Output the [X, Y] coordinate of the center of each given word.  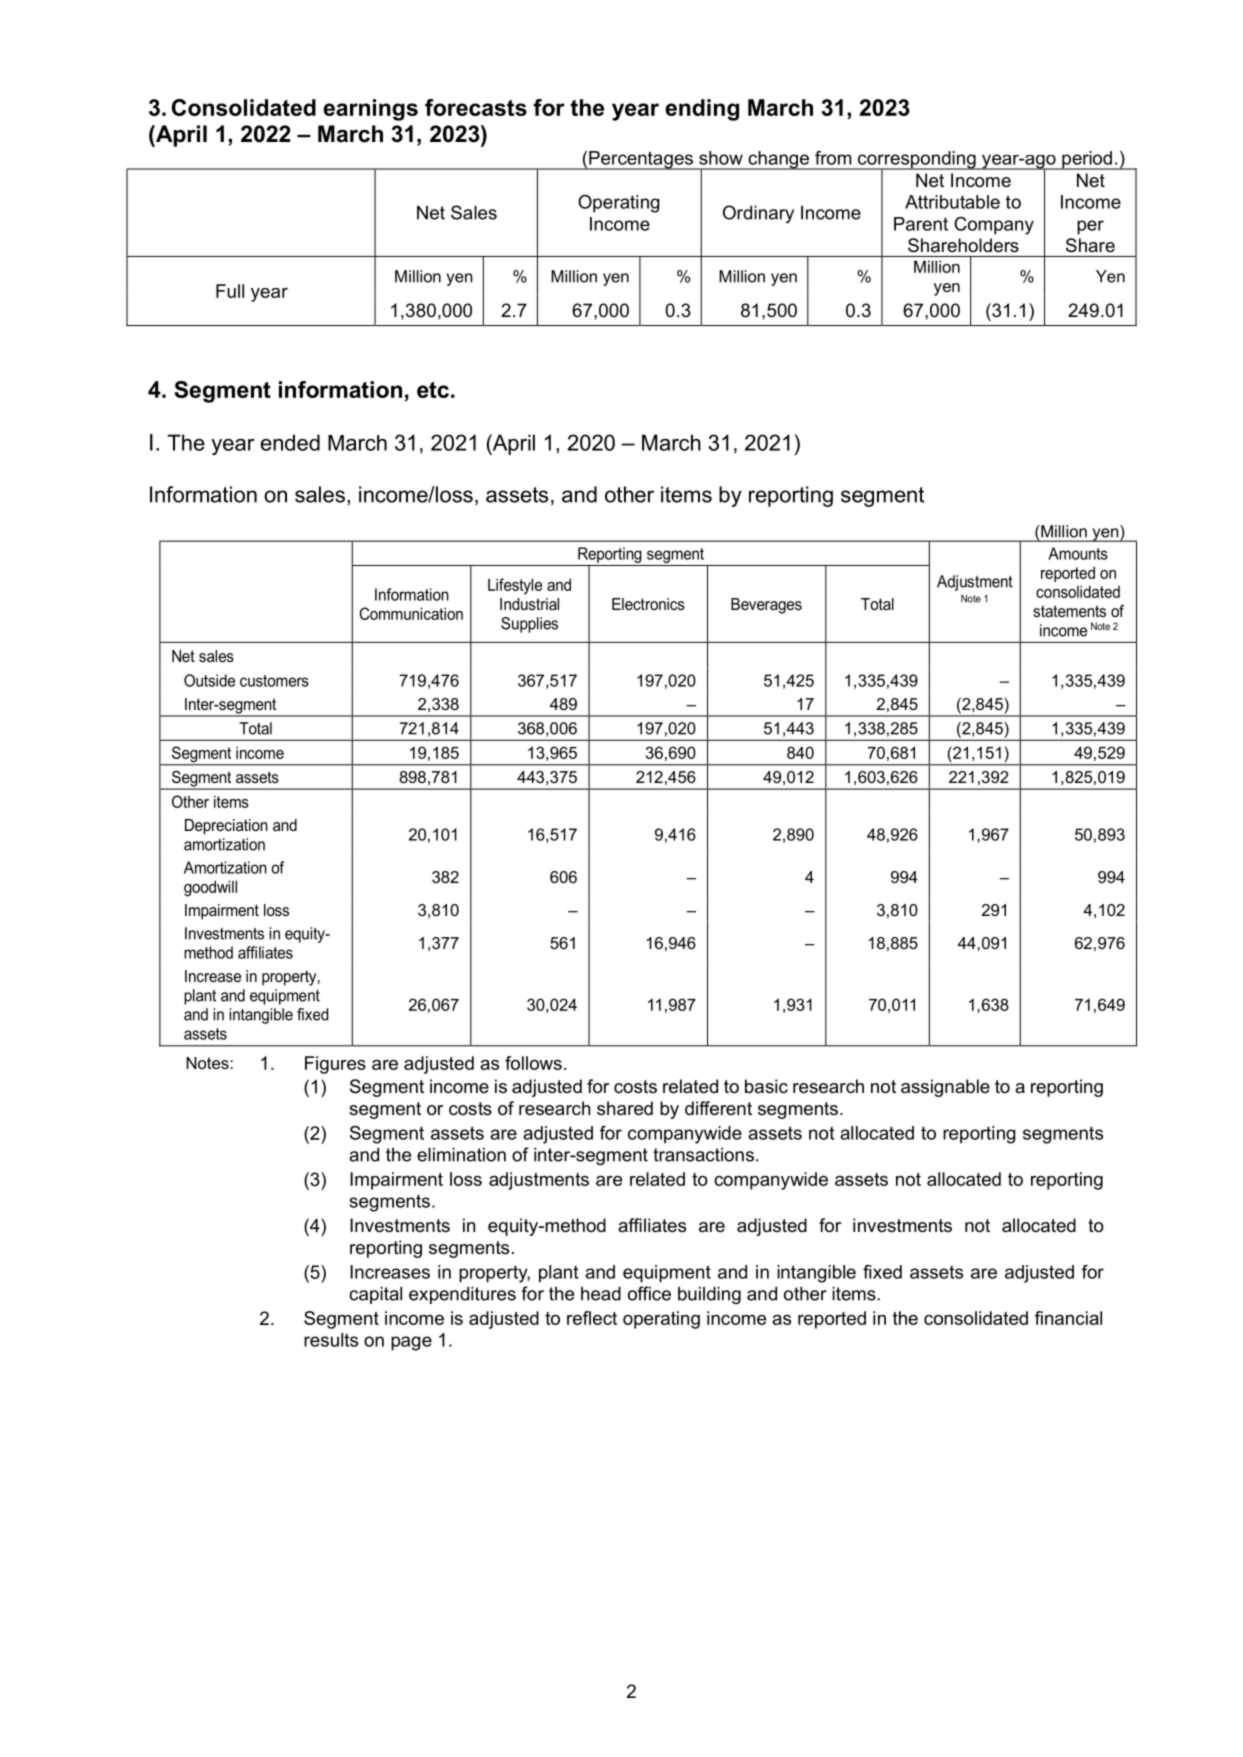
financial [1068, 1318]
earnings [370, 110]
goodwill [210, 888]
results [331, 1340]
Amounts [1078, 553]
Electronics [648, 604]
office [649, 1293]
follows [533, 1063]
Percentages [641, 160]
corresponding [917, 161]
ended [290, 442]
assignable [945, 1088]
